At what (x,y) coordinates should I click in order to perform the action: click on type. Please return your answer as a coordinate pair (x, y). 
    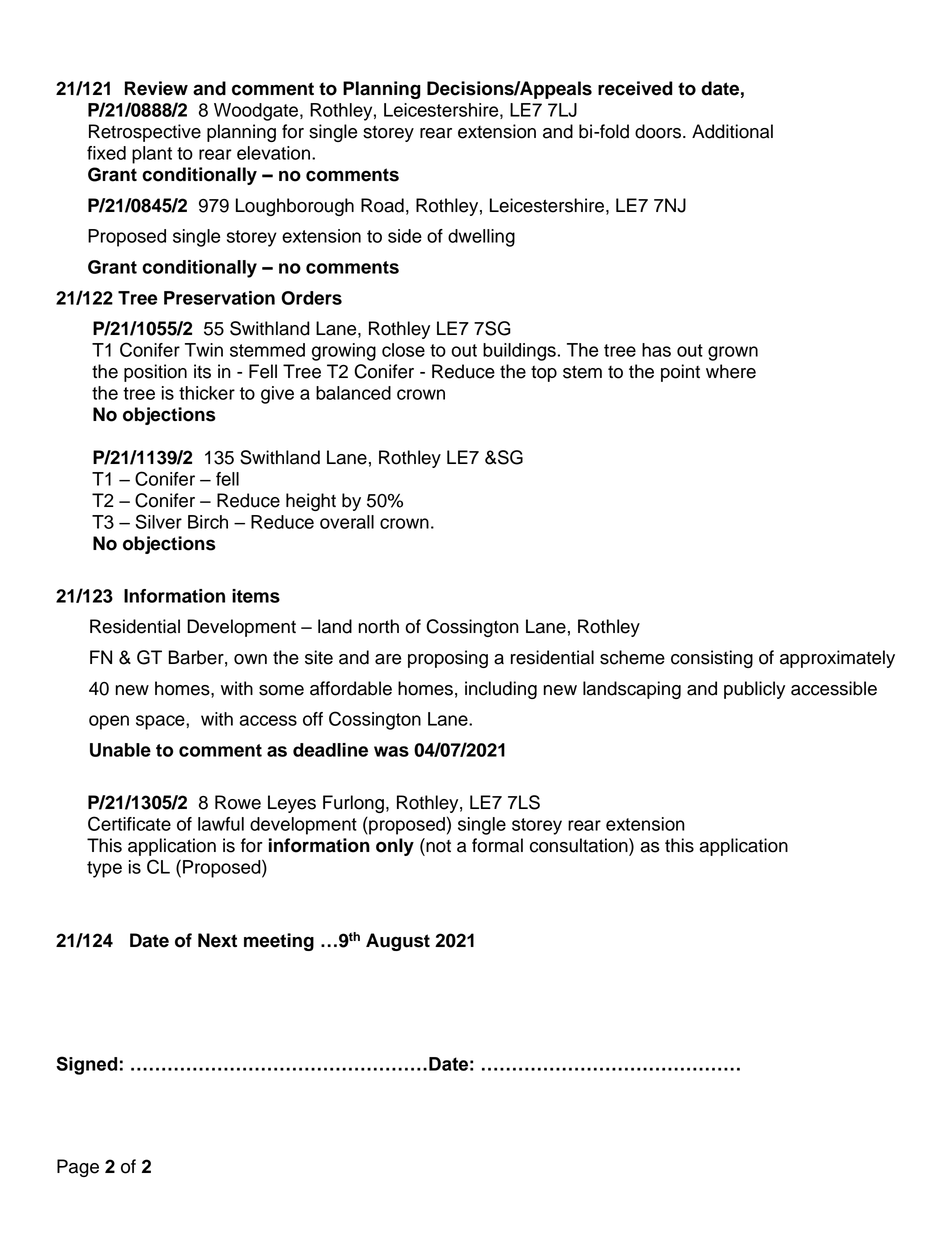
    Looking at the image, I should click on (104, 869).
